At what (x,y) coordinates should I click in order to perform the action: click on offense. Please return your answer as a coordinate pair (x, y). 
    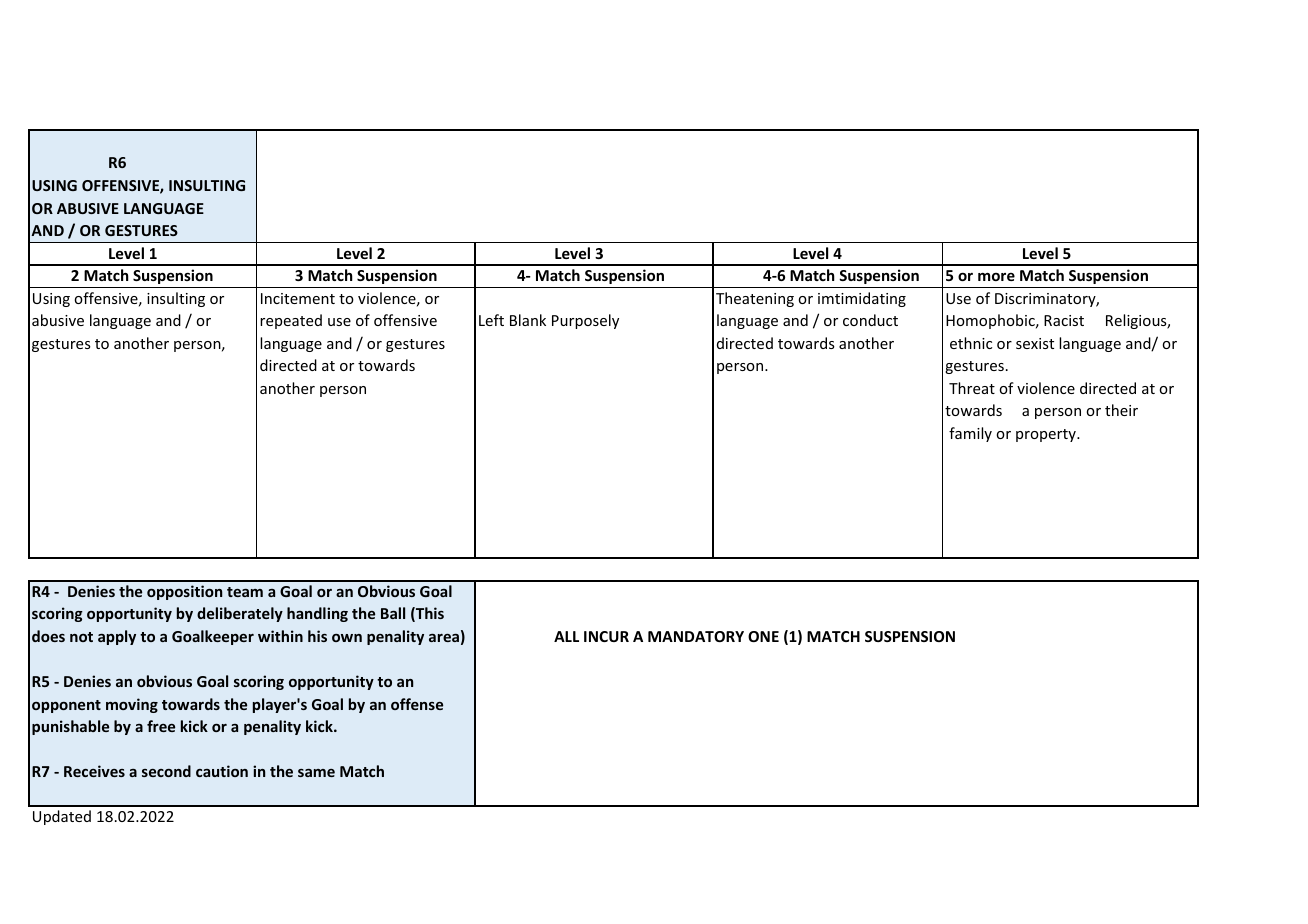
    Looking at the image, I should click on (417, 704).
